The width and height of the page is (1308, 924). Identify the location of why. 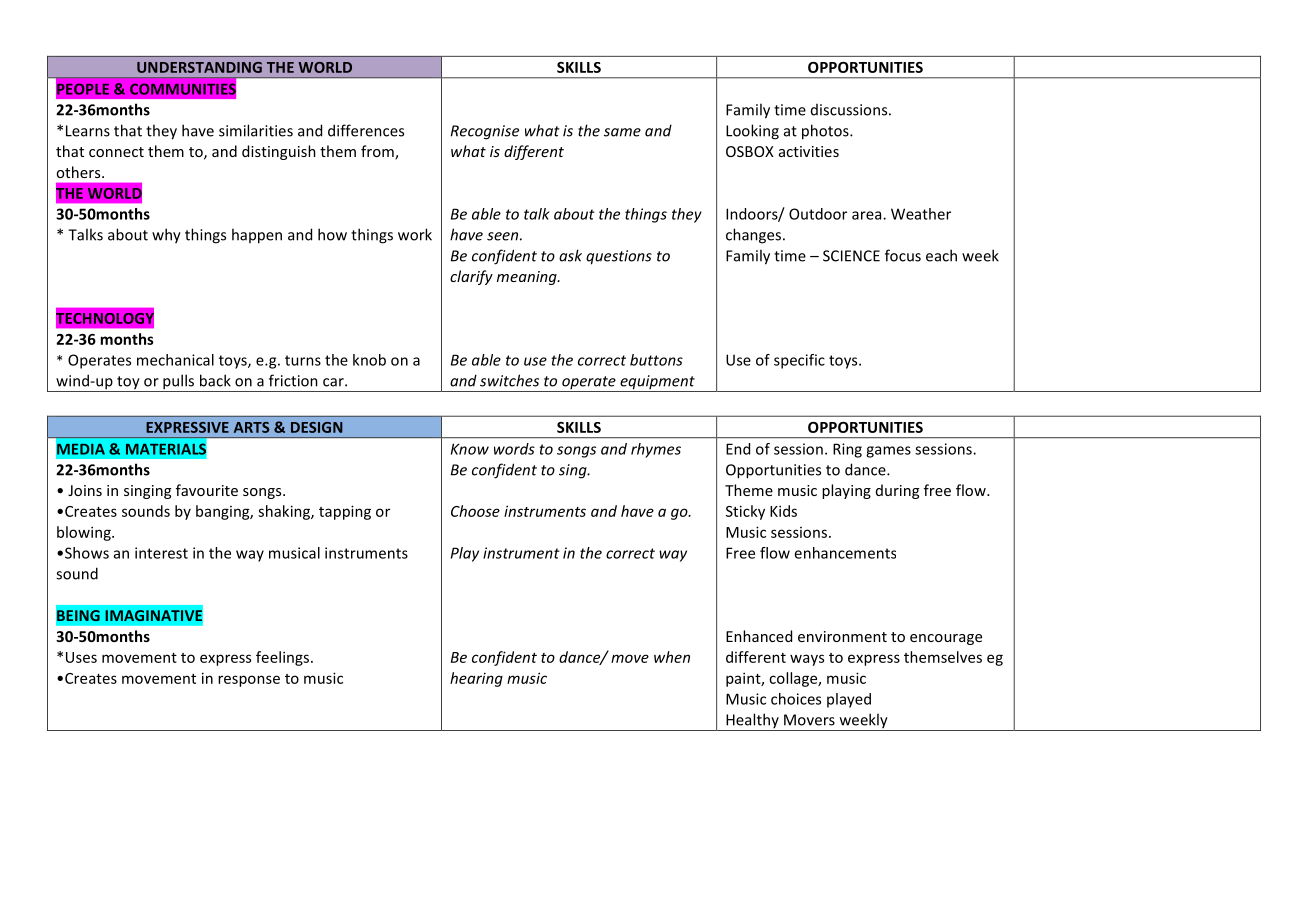
(166, 236).
